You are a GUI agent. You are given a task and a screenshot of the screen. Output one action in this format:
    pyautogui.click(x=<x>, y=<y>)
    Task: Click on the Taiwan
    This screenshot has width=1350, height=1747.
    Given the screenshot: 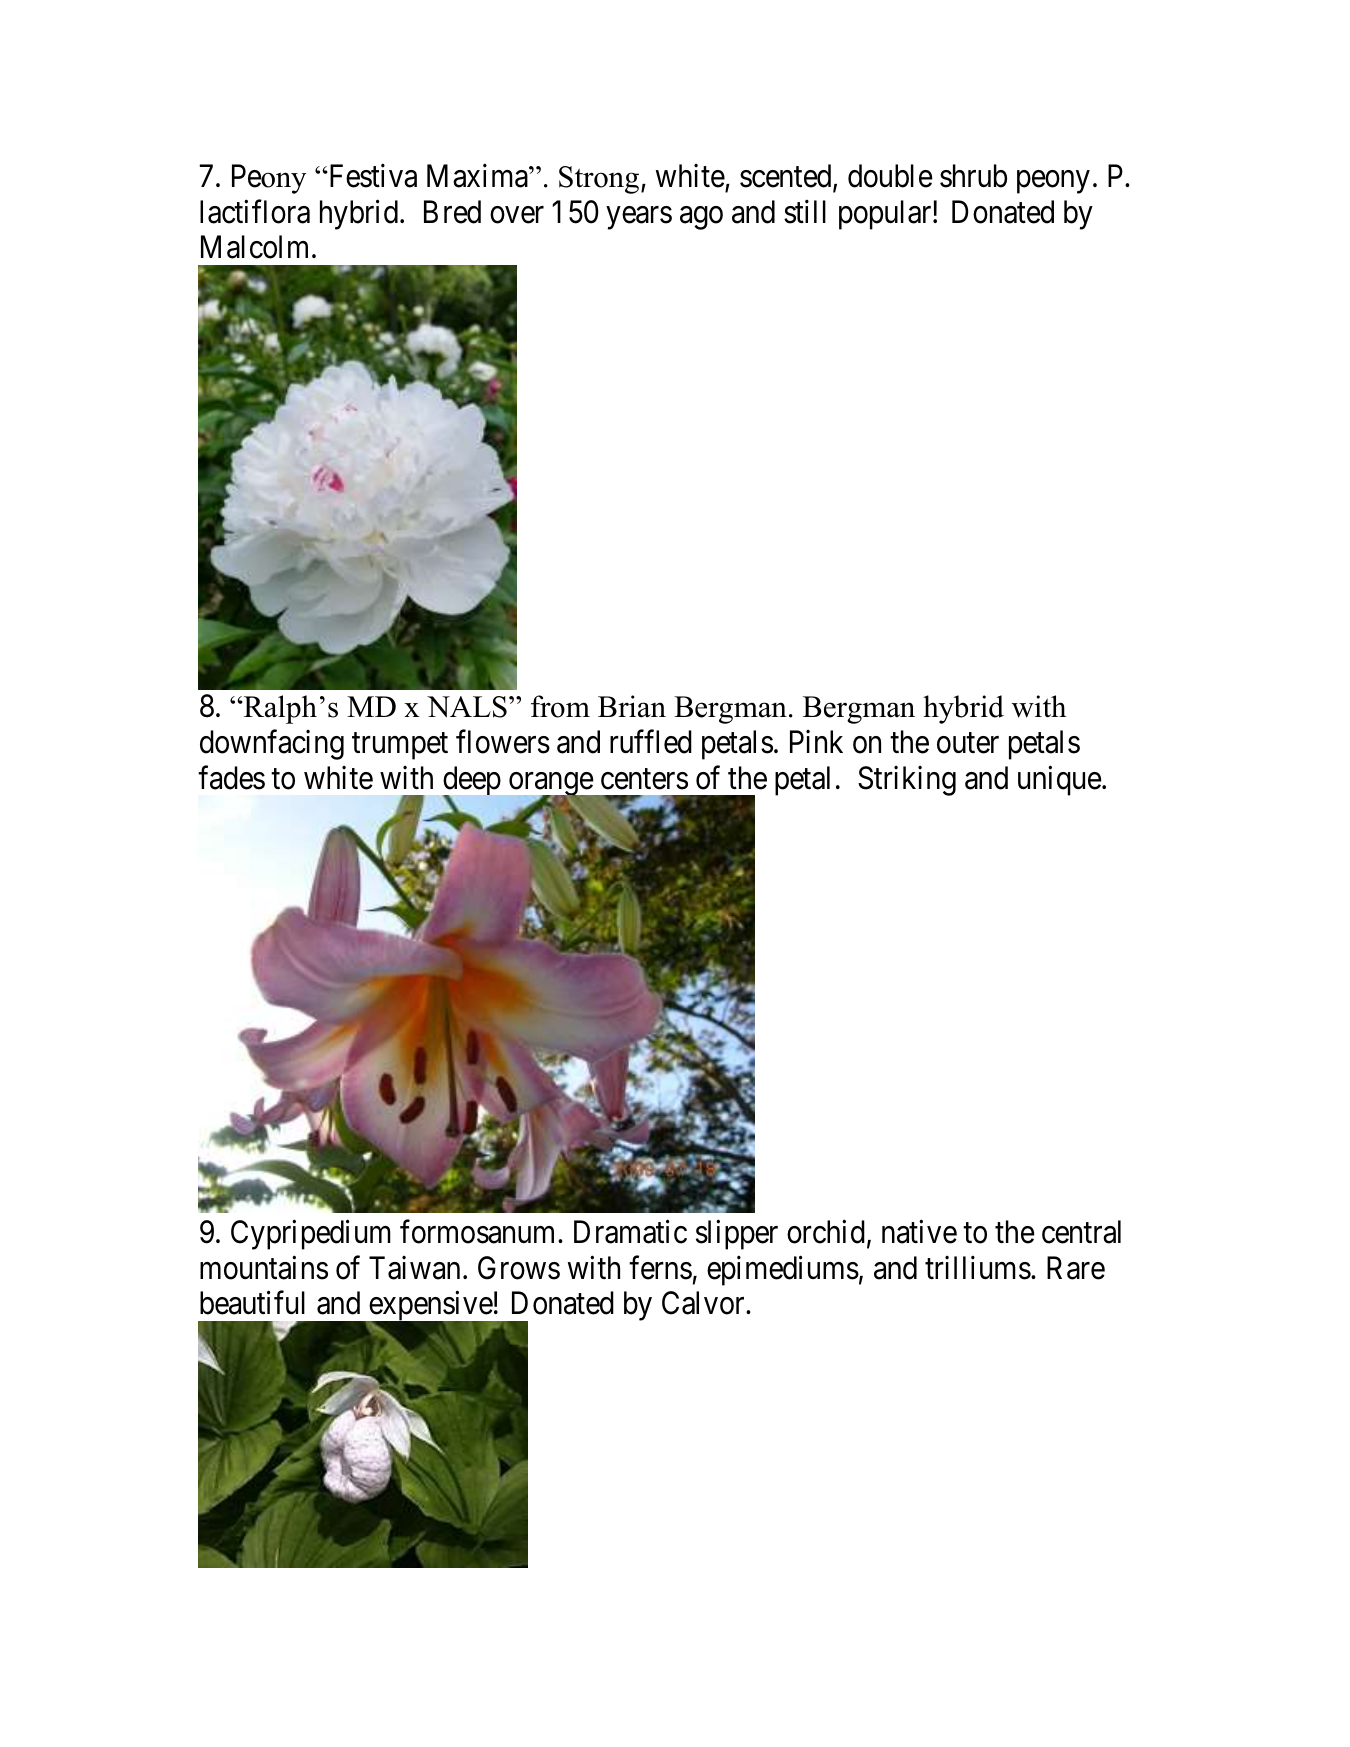 What is the action you would take?
    pyautogui.click(x=414, y=1268)
